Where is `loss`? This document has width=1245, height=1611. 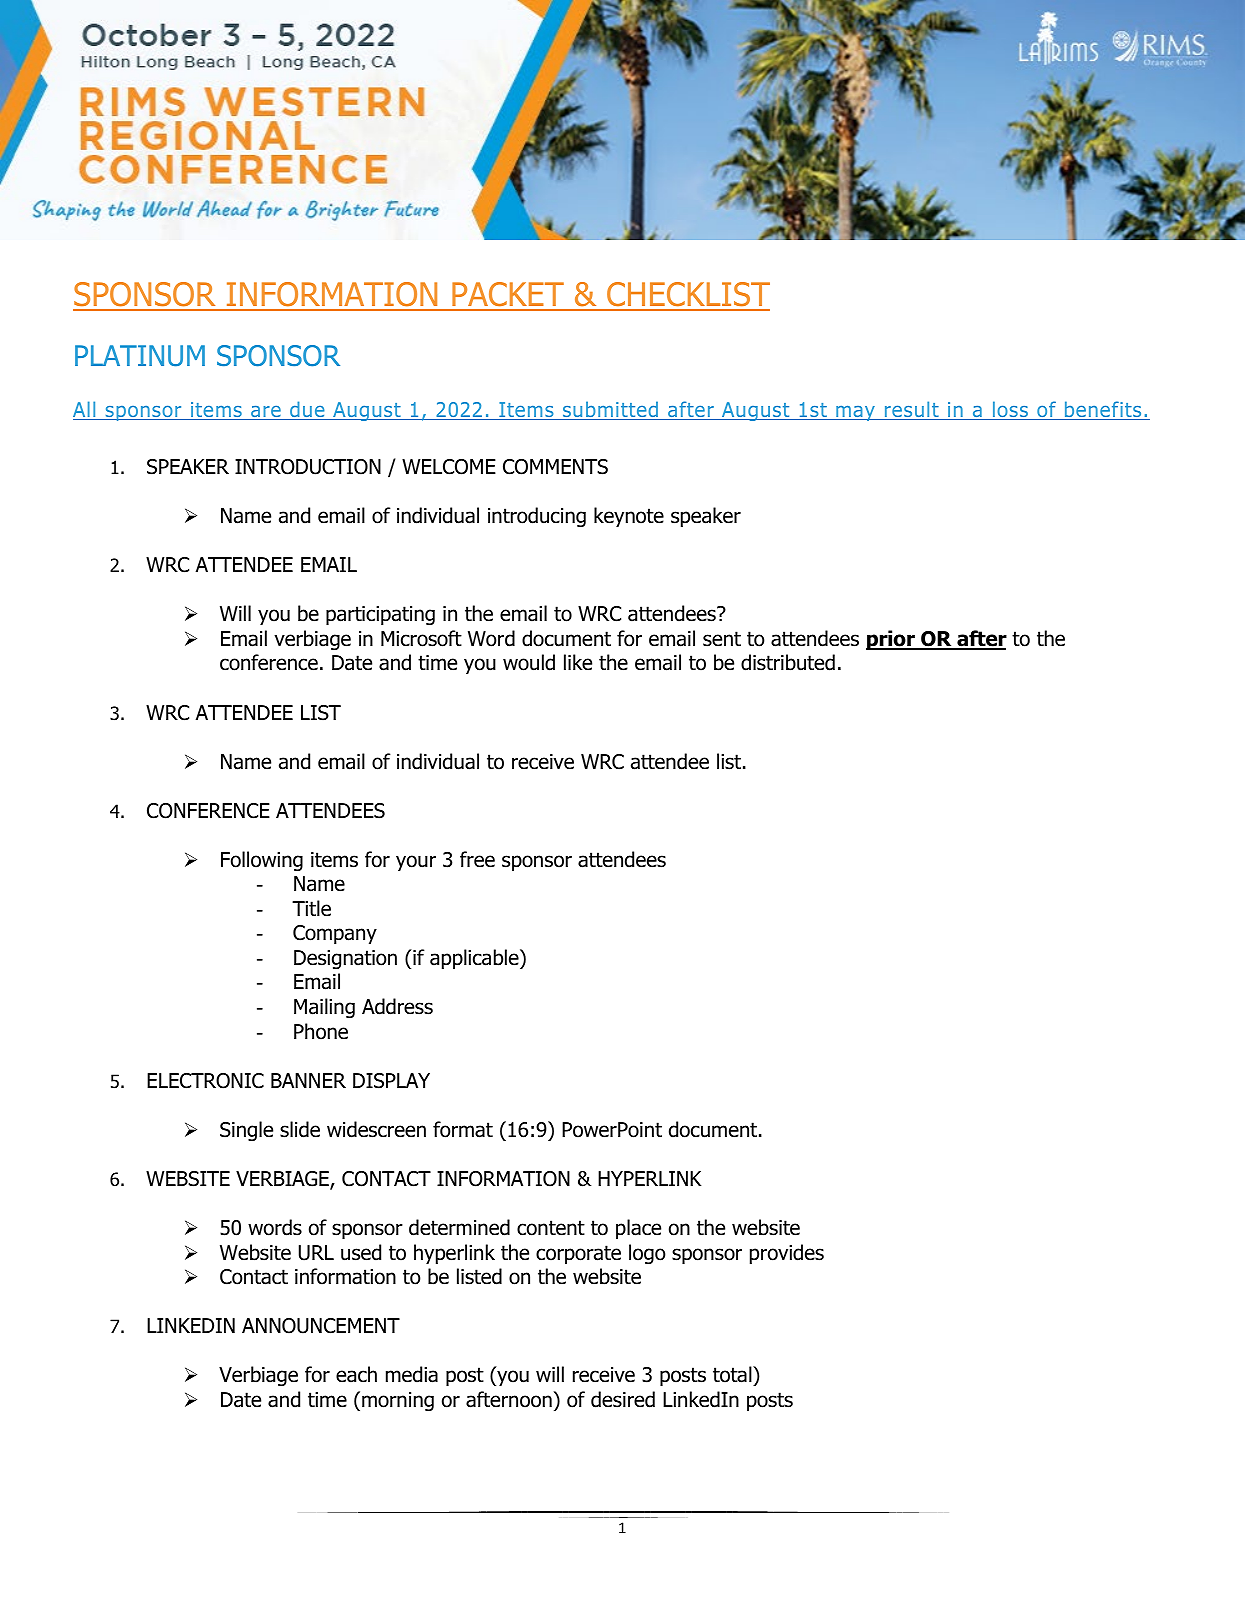
loss is located at coordinates (1010, 410).
